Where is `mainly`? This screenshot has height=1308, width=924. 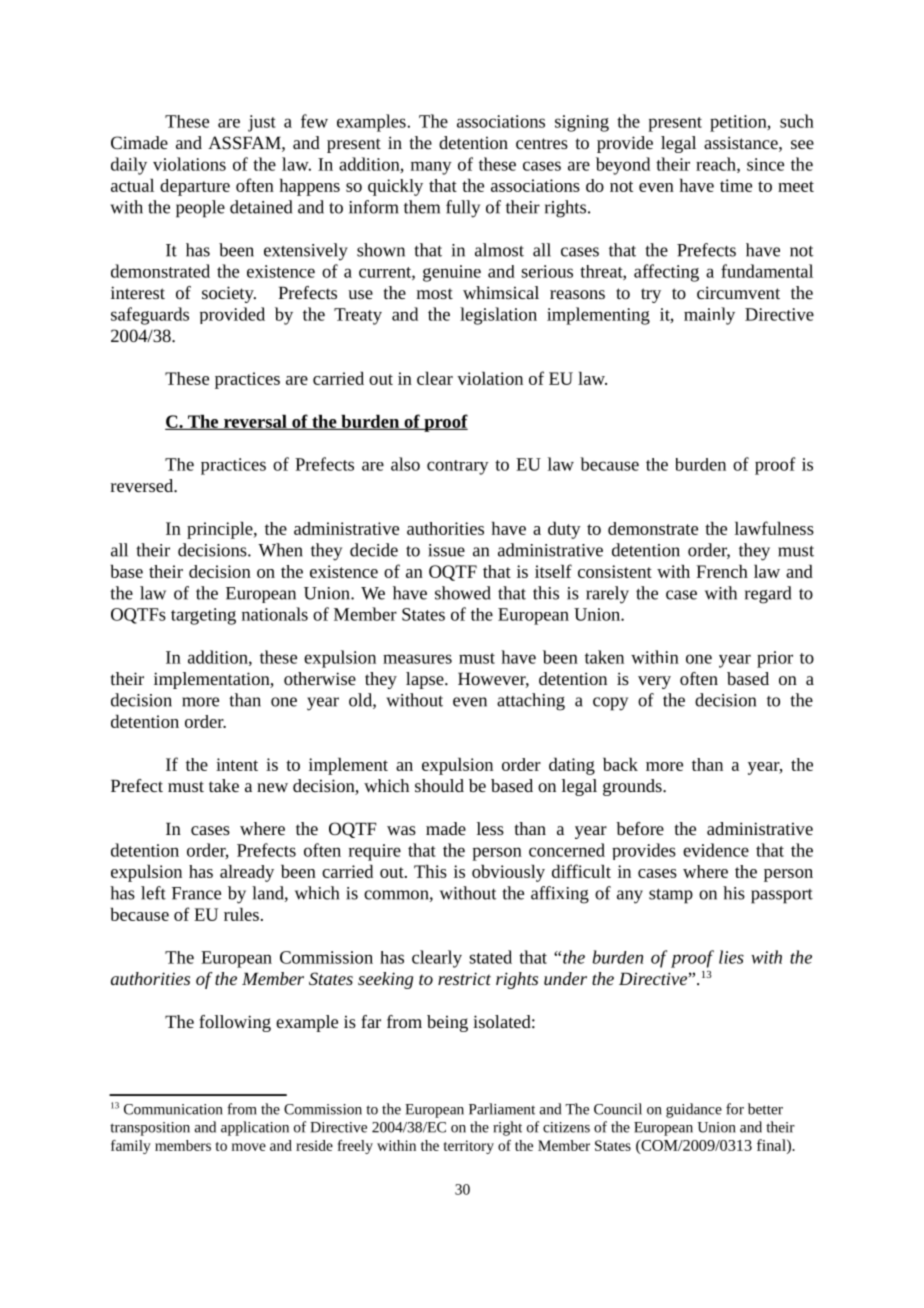 mainly is located at coordinates (709, 316).
